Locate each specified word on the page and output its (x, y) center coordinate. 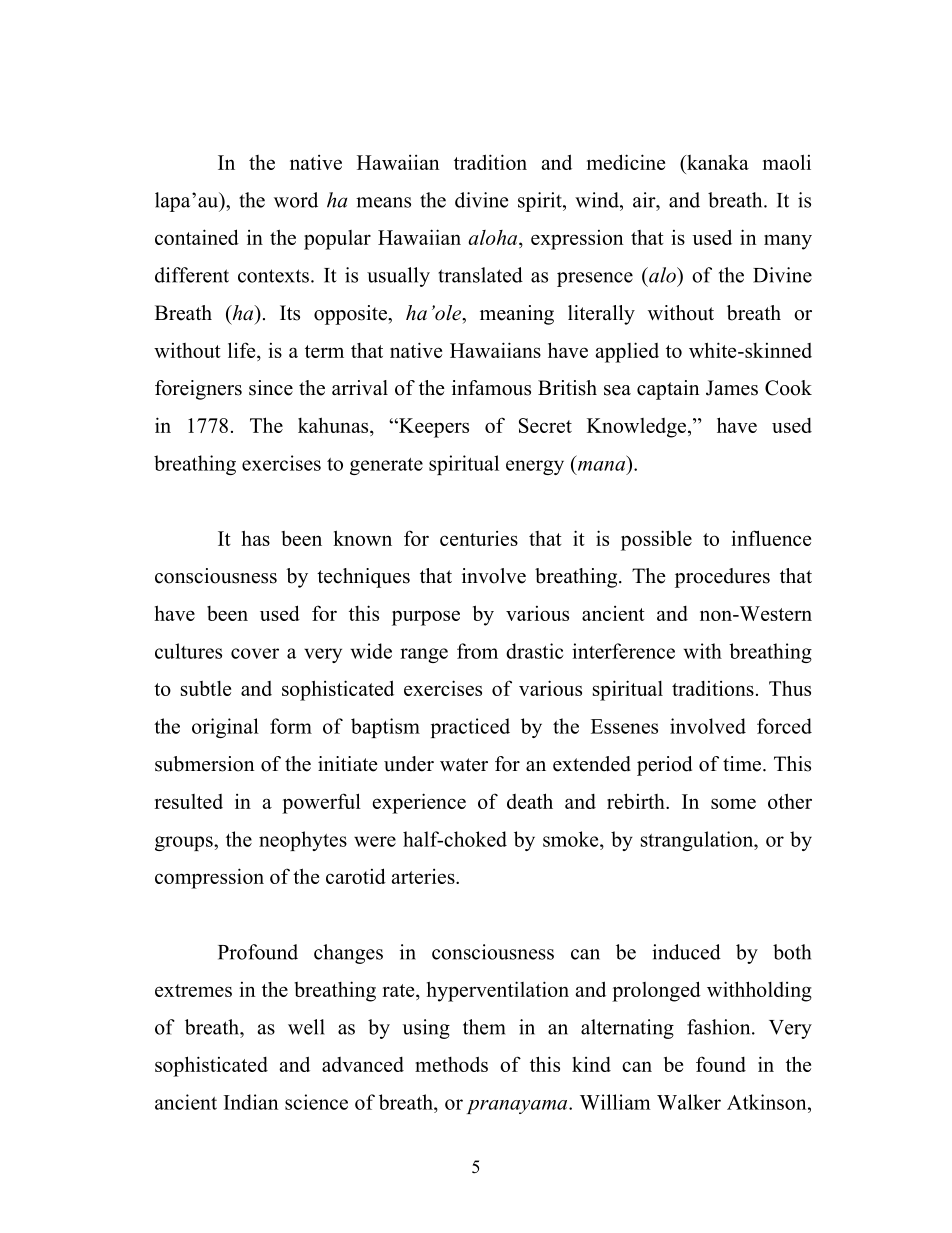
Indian (251, 1102)
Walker (689, 1102)
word (296, 200)
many (788, 242)
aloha (494, 239)
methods (451, 1064)
